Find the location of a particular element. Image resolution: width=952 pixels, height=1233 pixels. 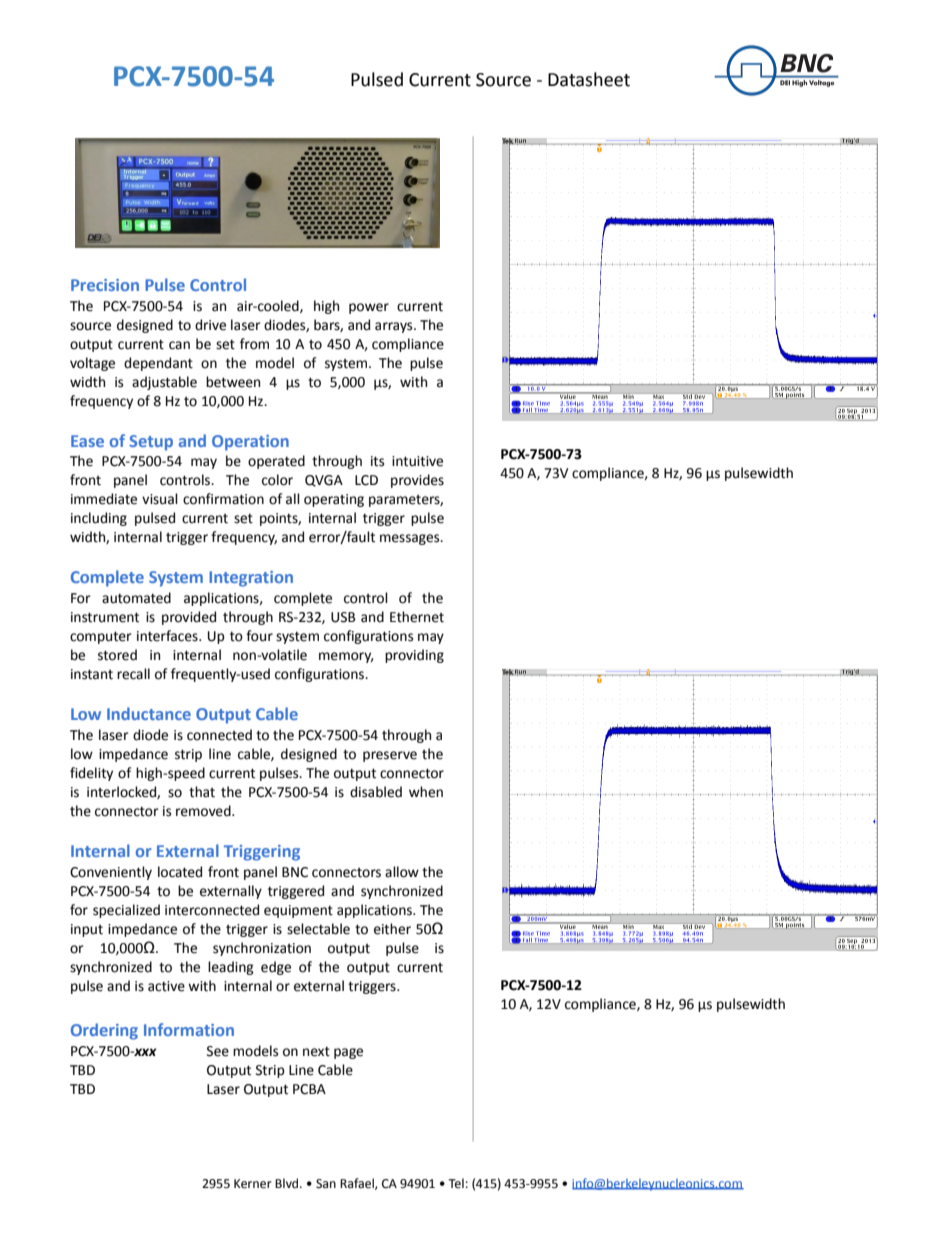

Kerner is located at coordinates (253, 1184).
